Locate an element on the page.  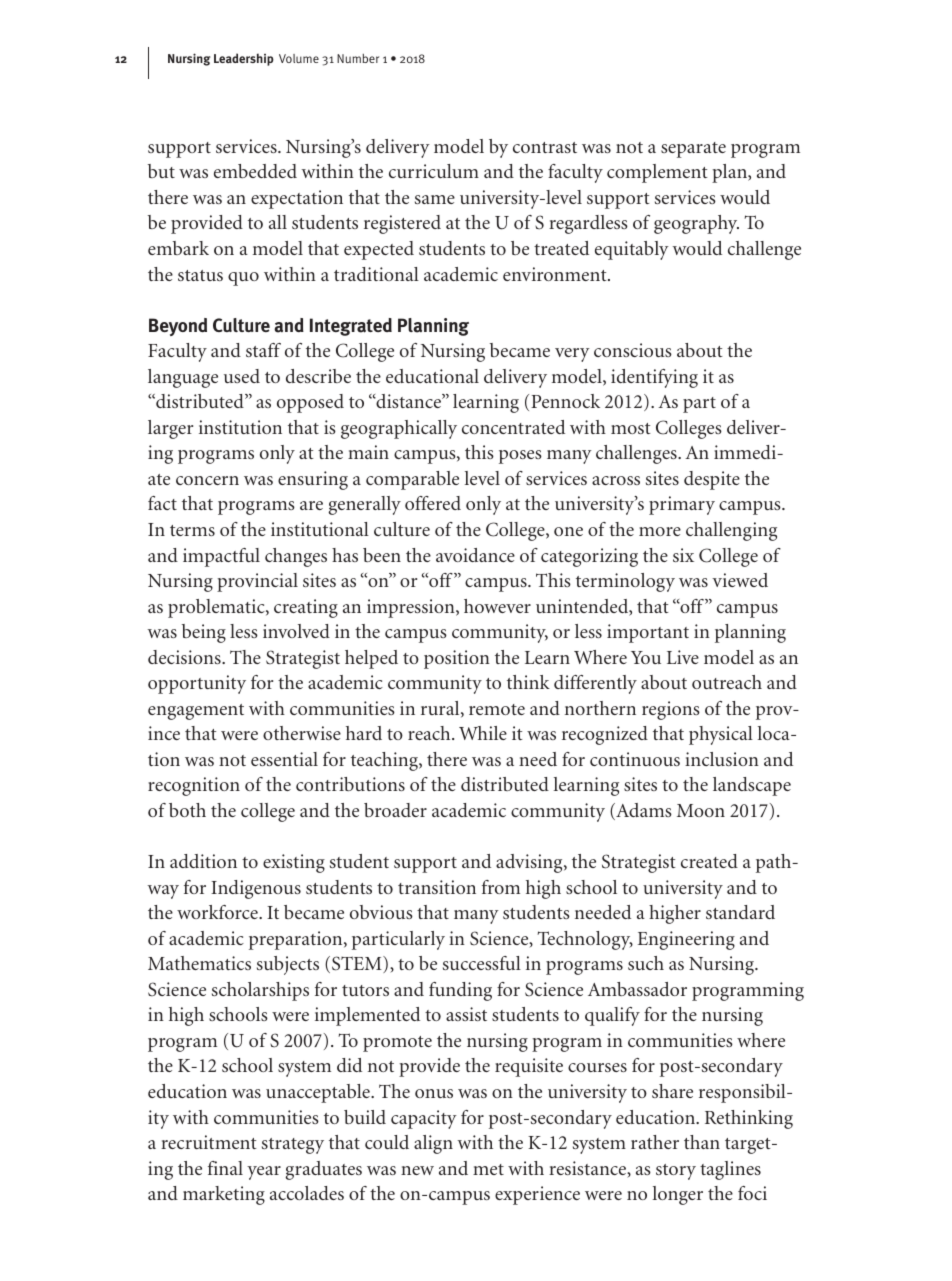
separate is located at coordinates (693, 150).
